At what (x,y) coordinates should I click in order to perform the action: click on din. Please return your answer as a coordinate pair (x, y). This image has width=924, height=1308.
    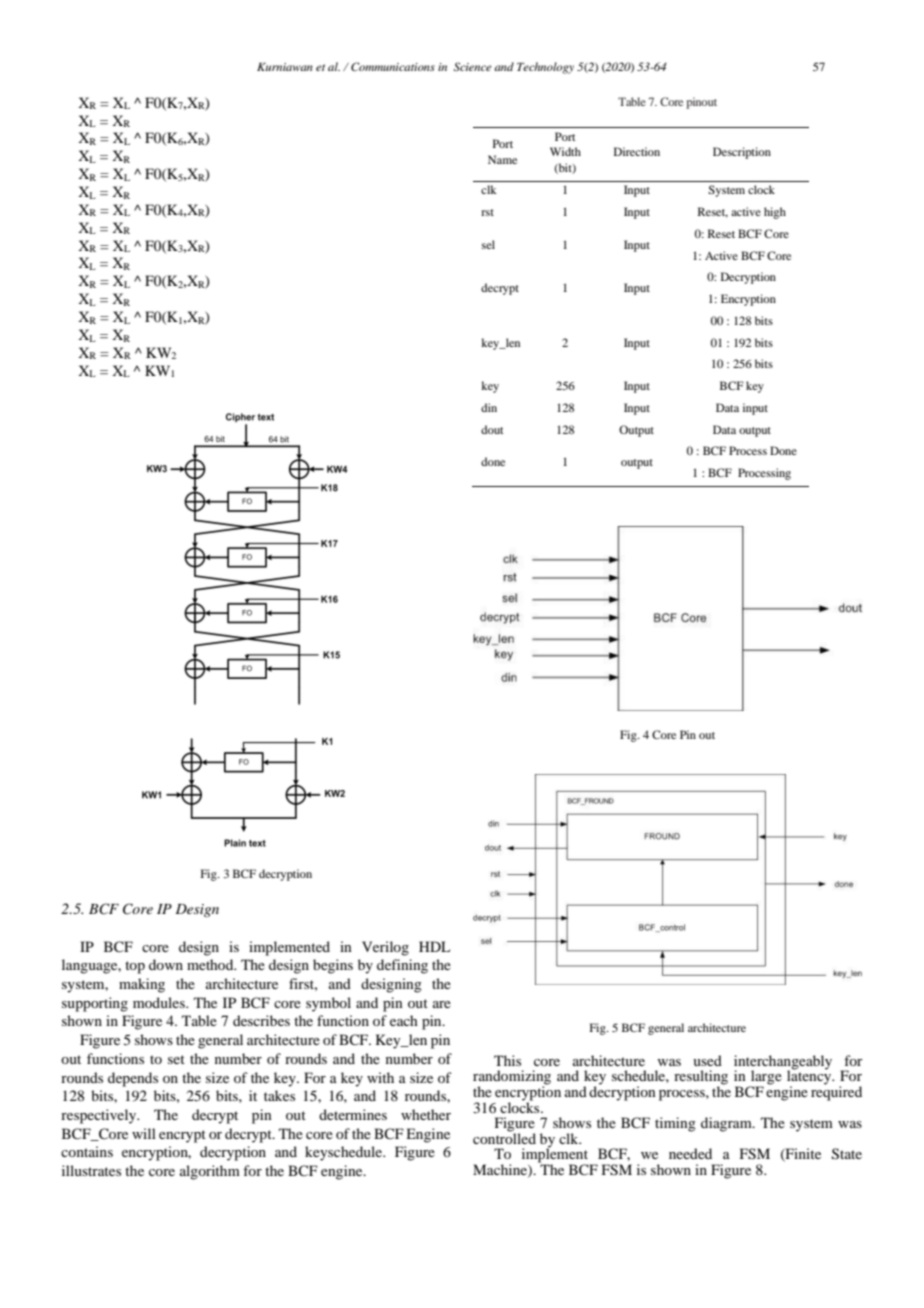
    Looking at the image, I should click on (489, 407).
